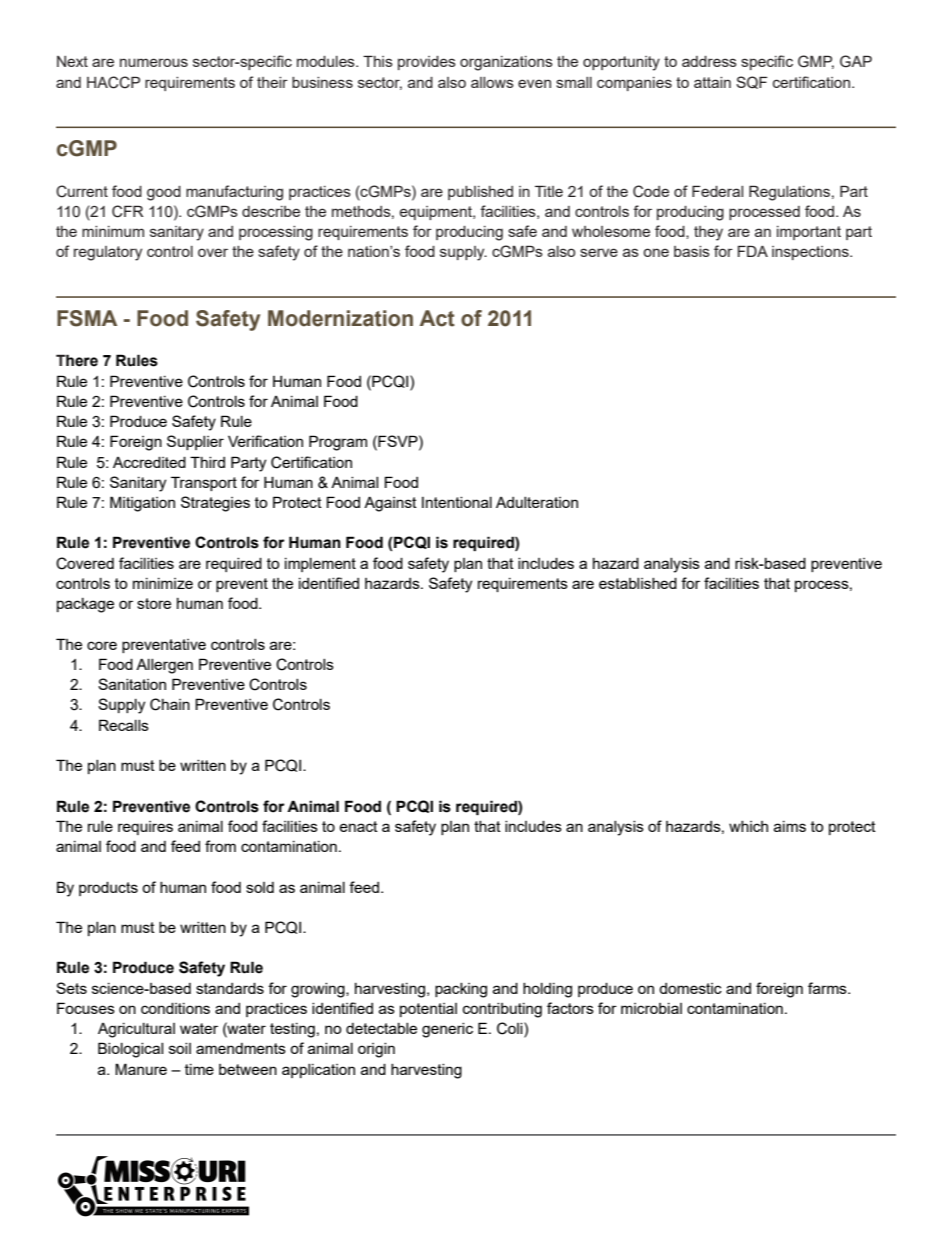 Image resolution: width=952 pixels, height=1233 pixels. What do you see at coordinates (154, 62) in the screenshot?
I see `numerous` at bounding box center [154, 62].
